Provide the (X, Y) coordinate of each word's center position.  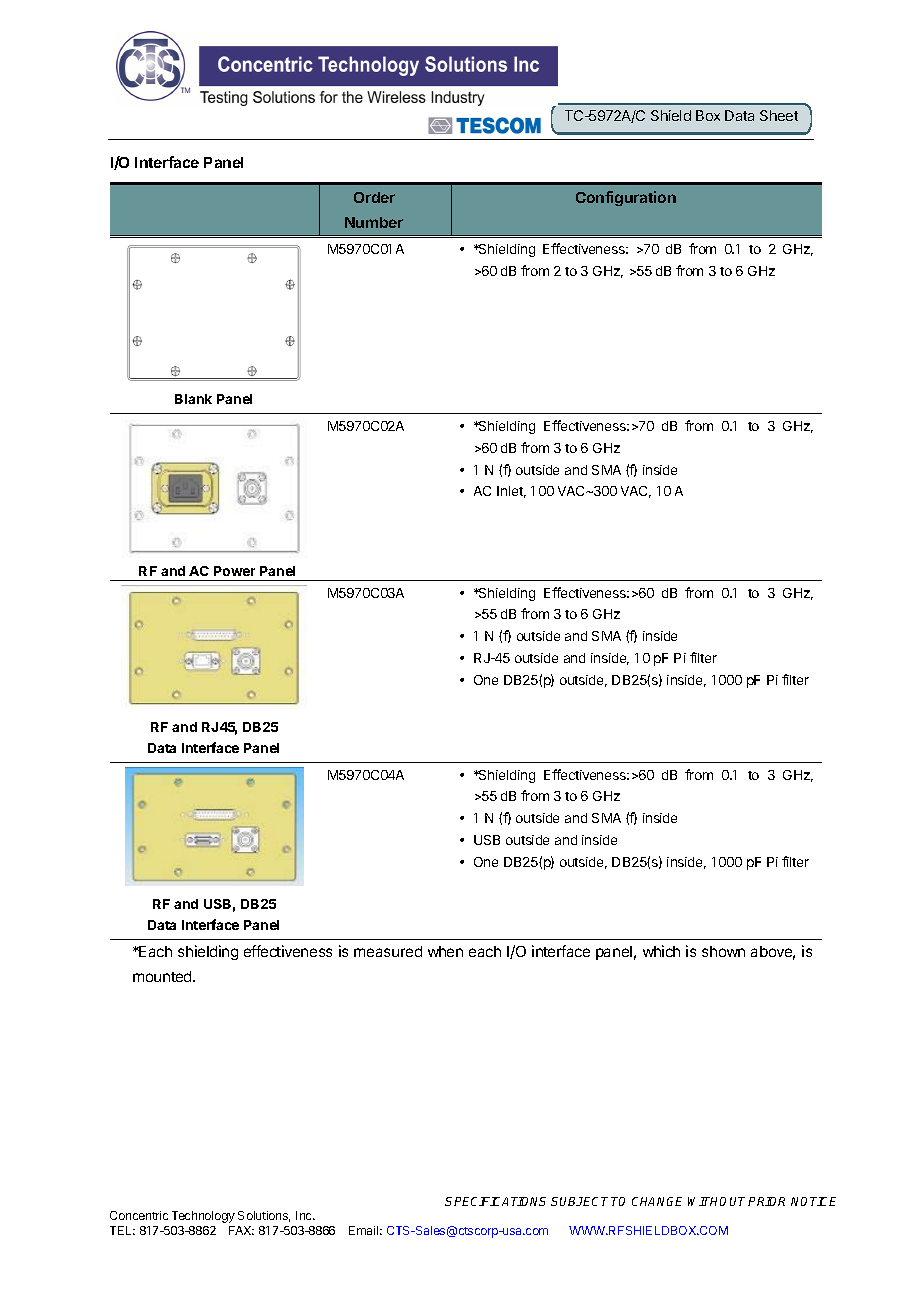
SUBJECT (581, 1201)
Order (374, 197)
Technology (203, 1217)
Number (374, 222)
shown (723, 951)
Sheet (779, 115)
